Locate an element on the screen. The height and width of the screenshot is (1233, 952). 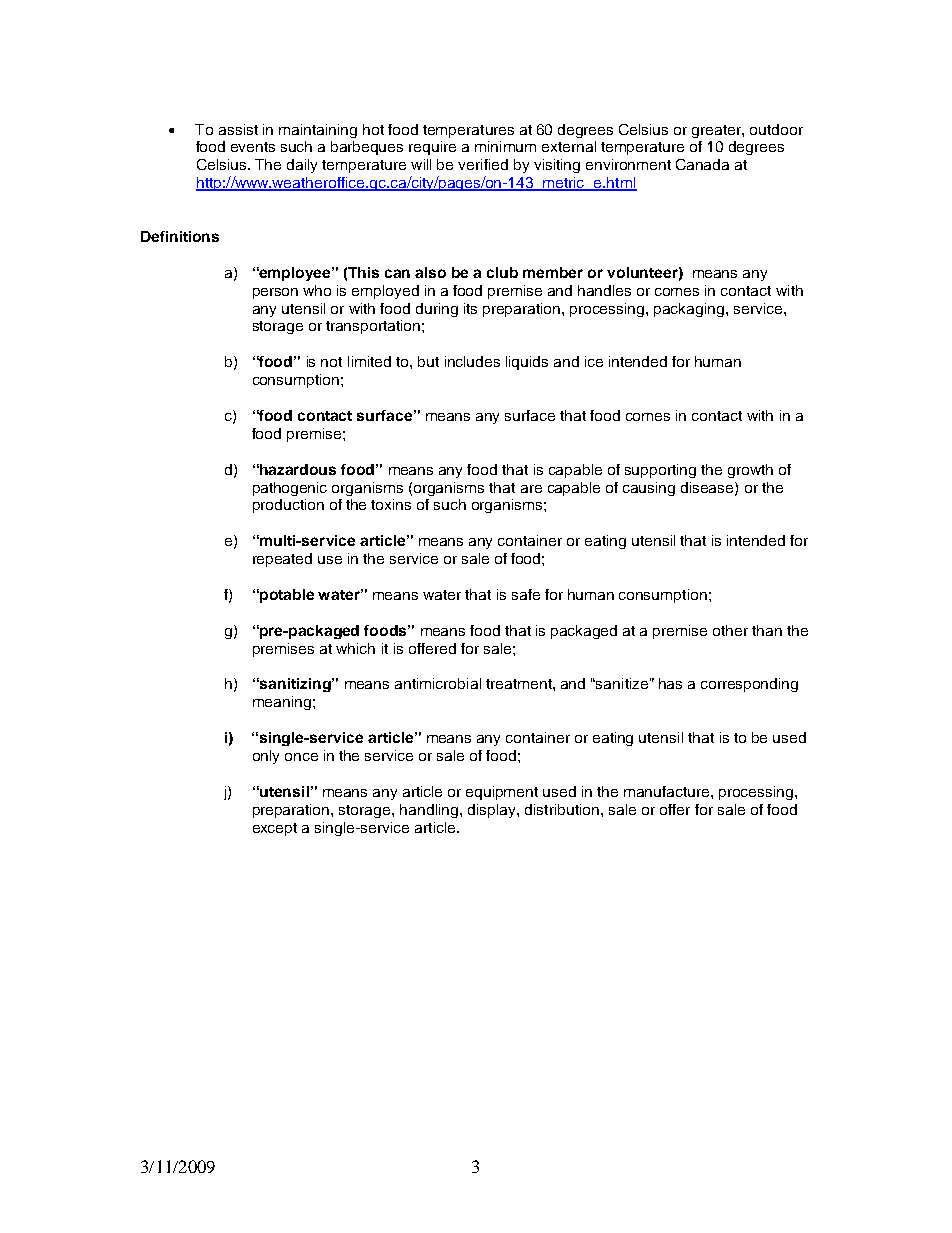
packaging is located at coordinates (689, 310).
